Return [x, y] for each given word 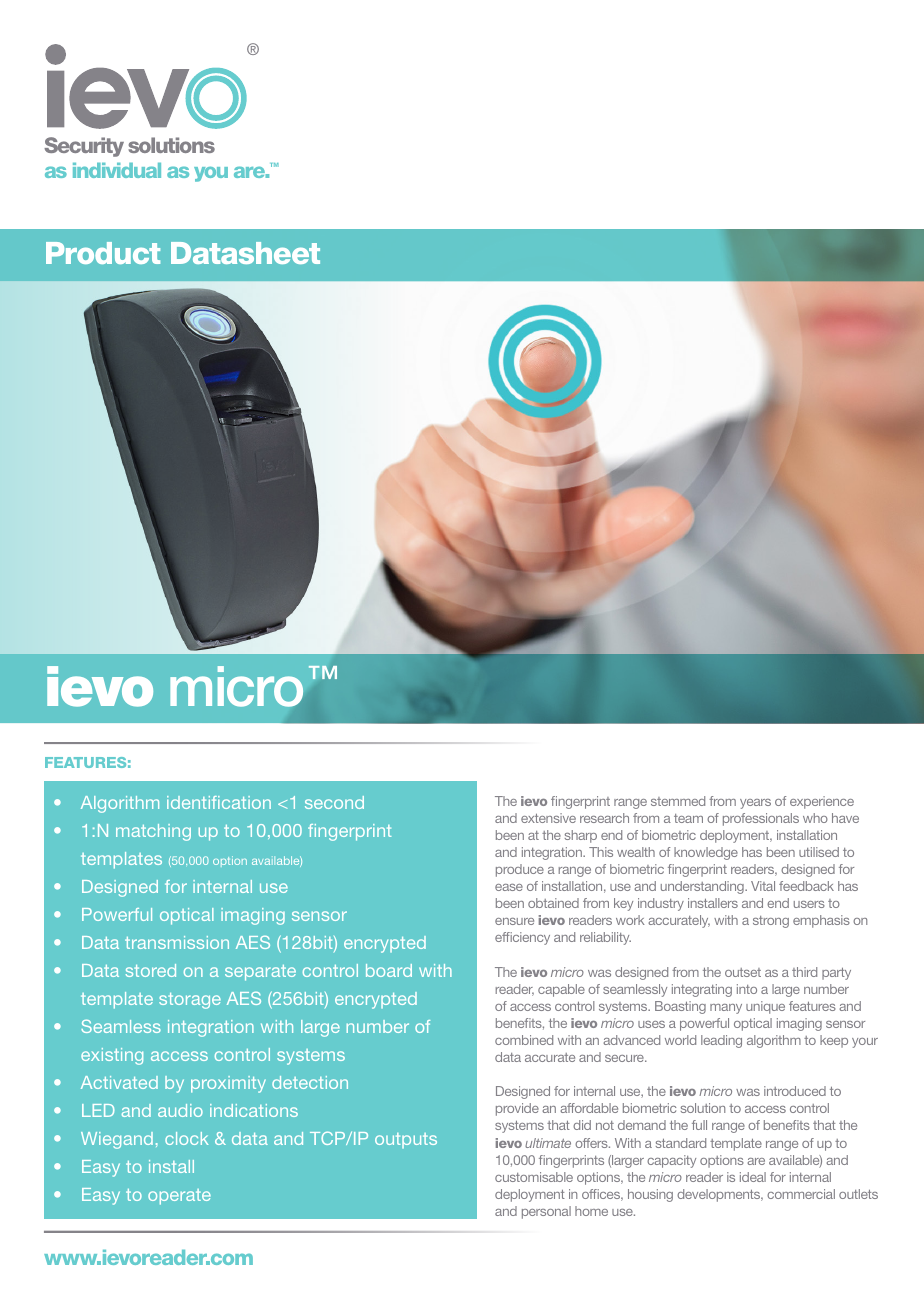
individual [117, 170]
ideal [753, 1177]
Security [84, 147]
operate [179, 1197]
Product [103, 253]
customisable [534, 1177]
